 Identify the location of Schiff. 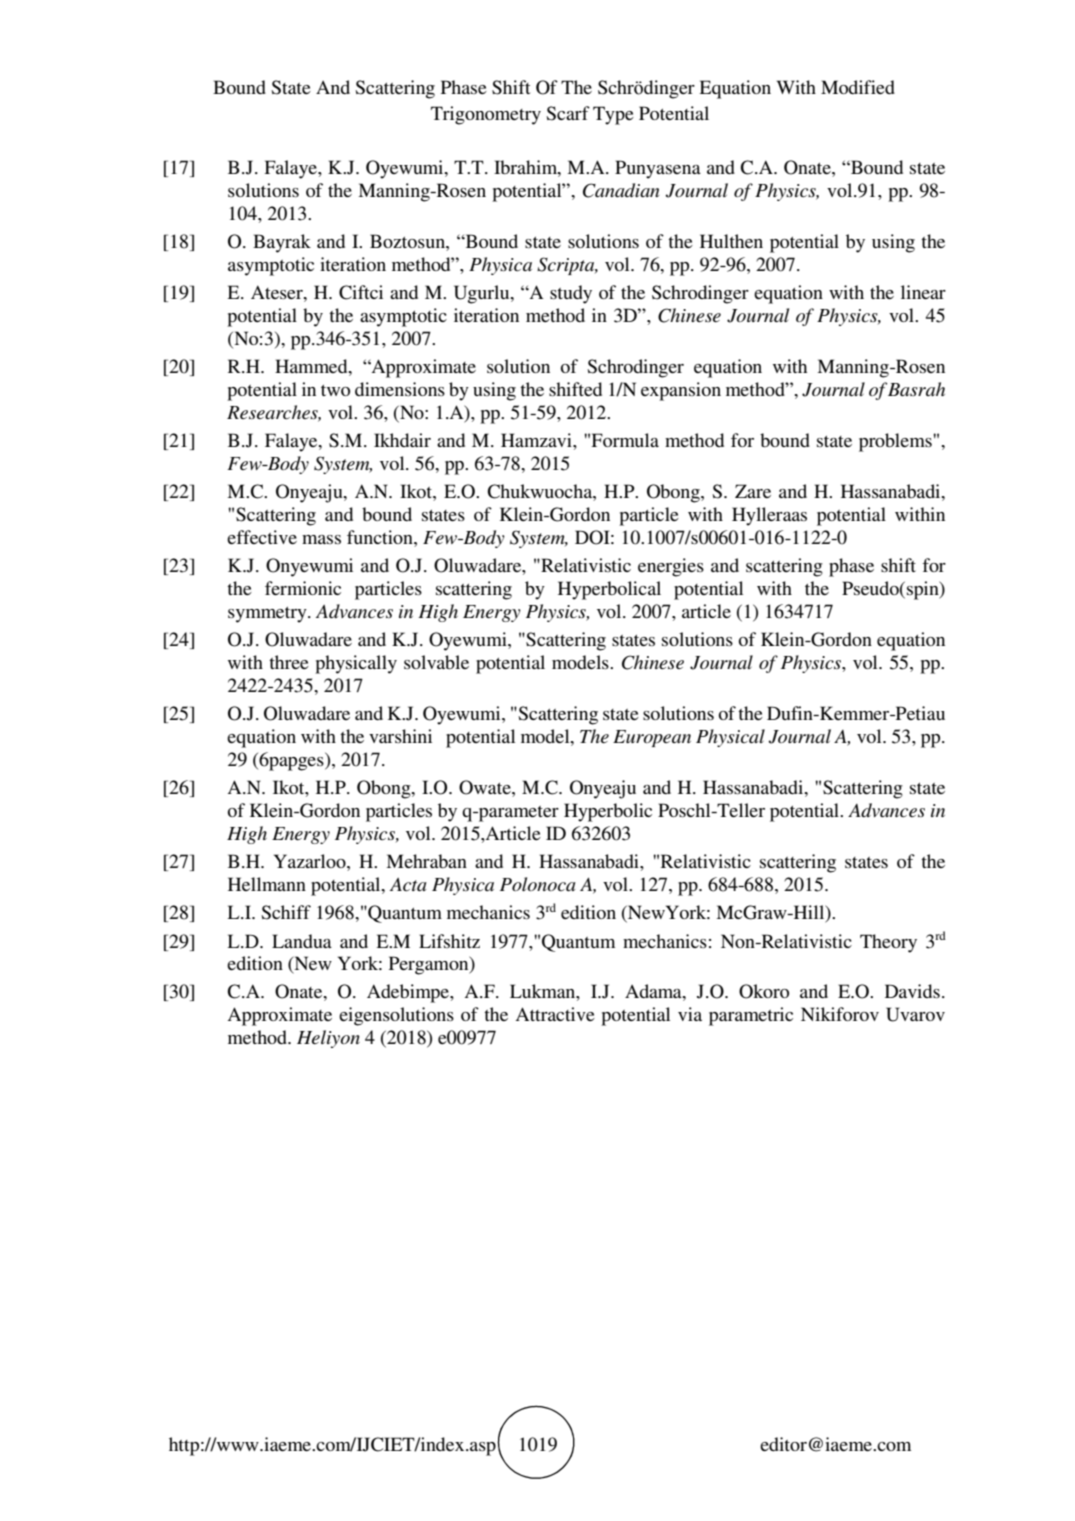
(286, 912).
